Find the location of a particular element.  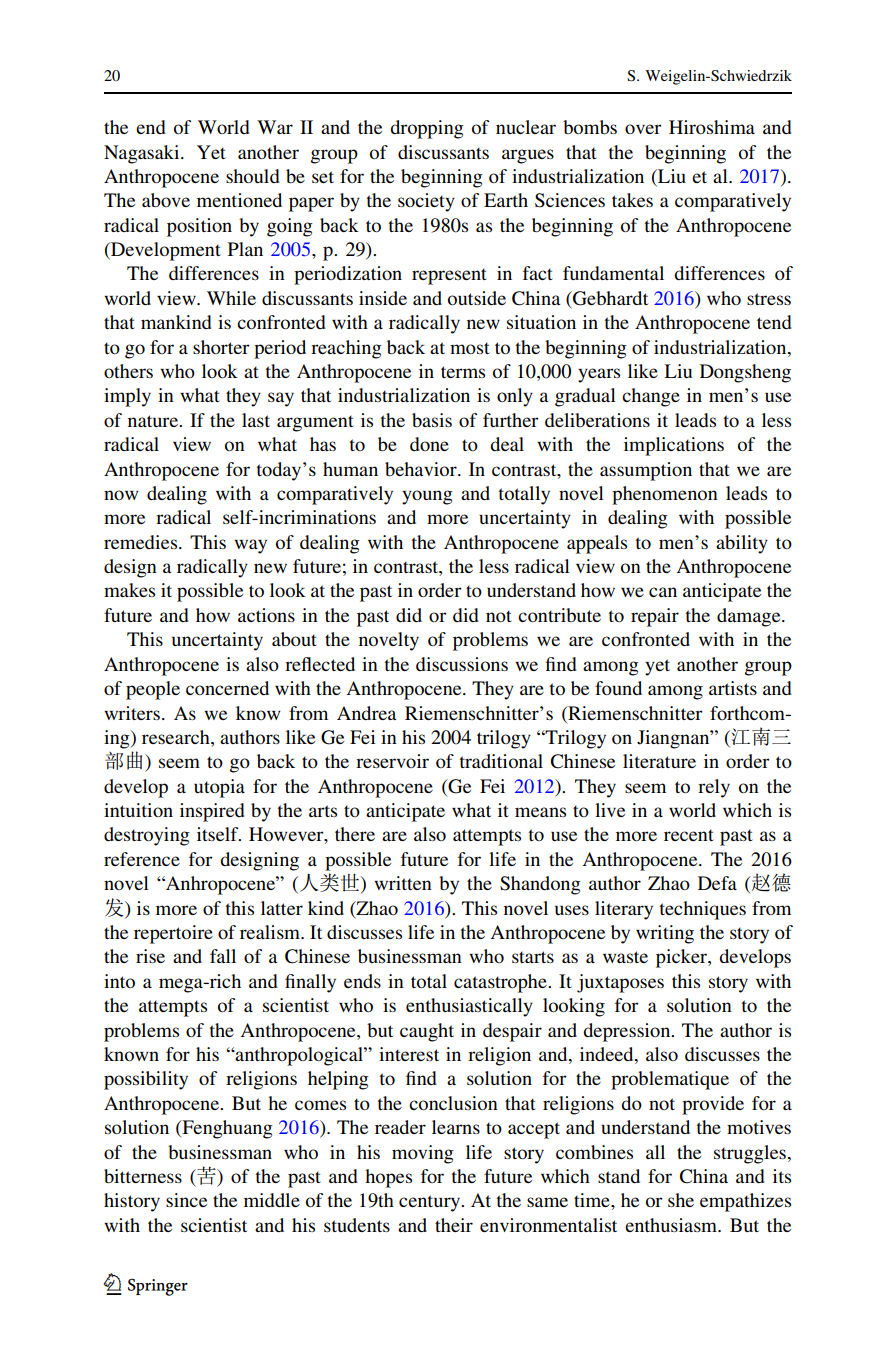

concerned is located at coordinates (227, 688).
